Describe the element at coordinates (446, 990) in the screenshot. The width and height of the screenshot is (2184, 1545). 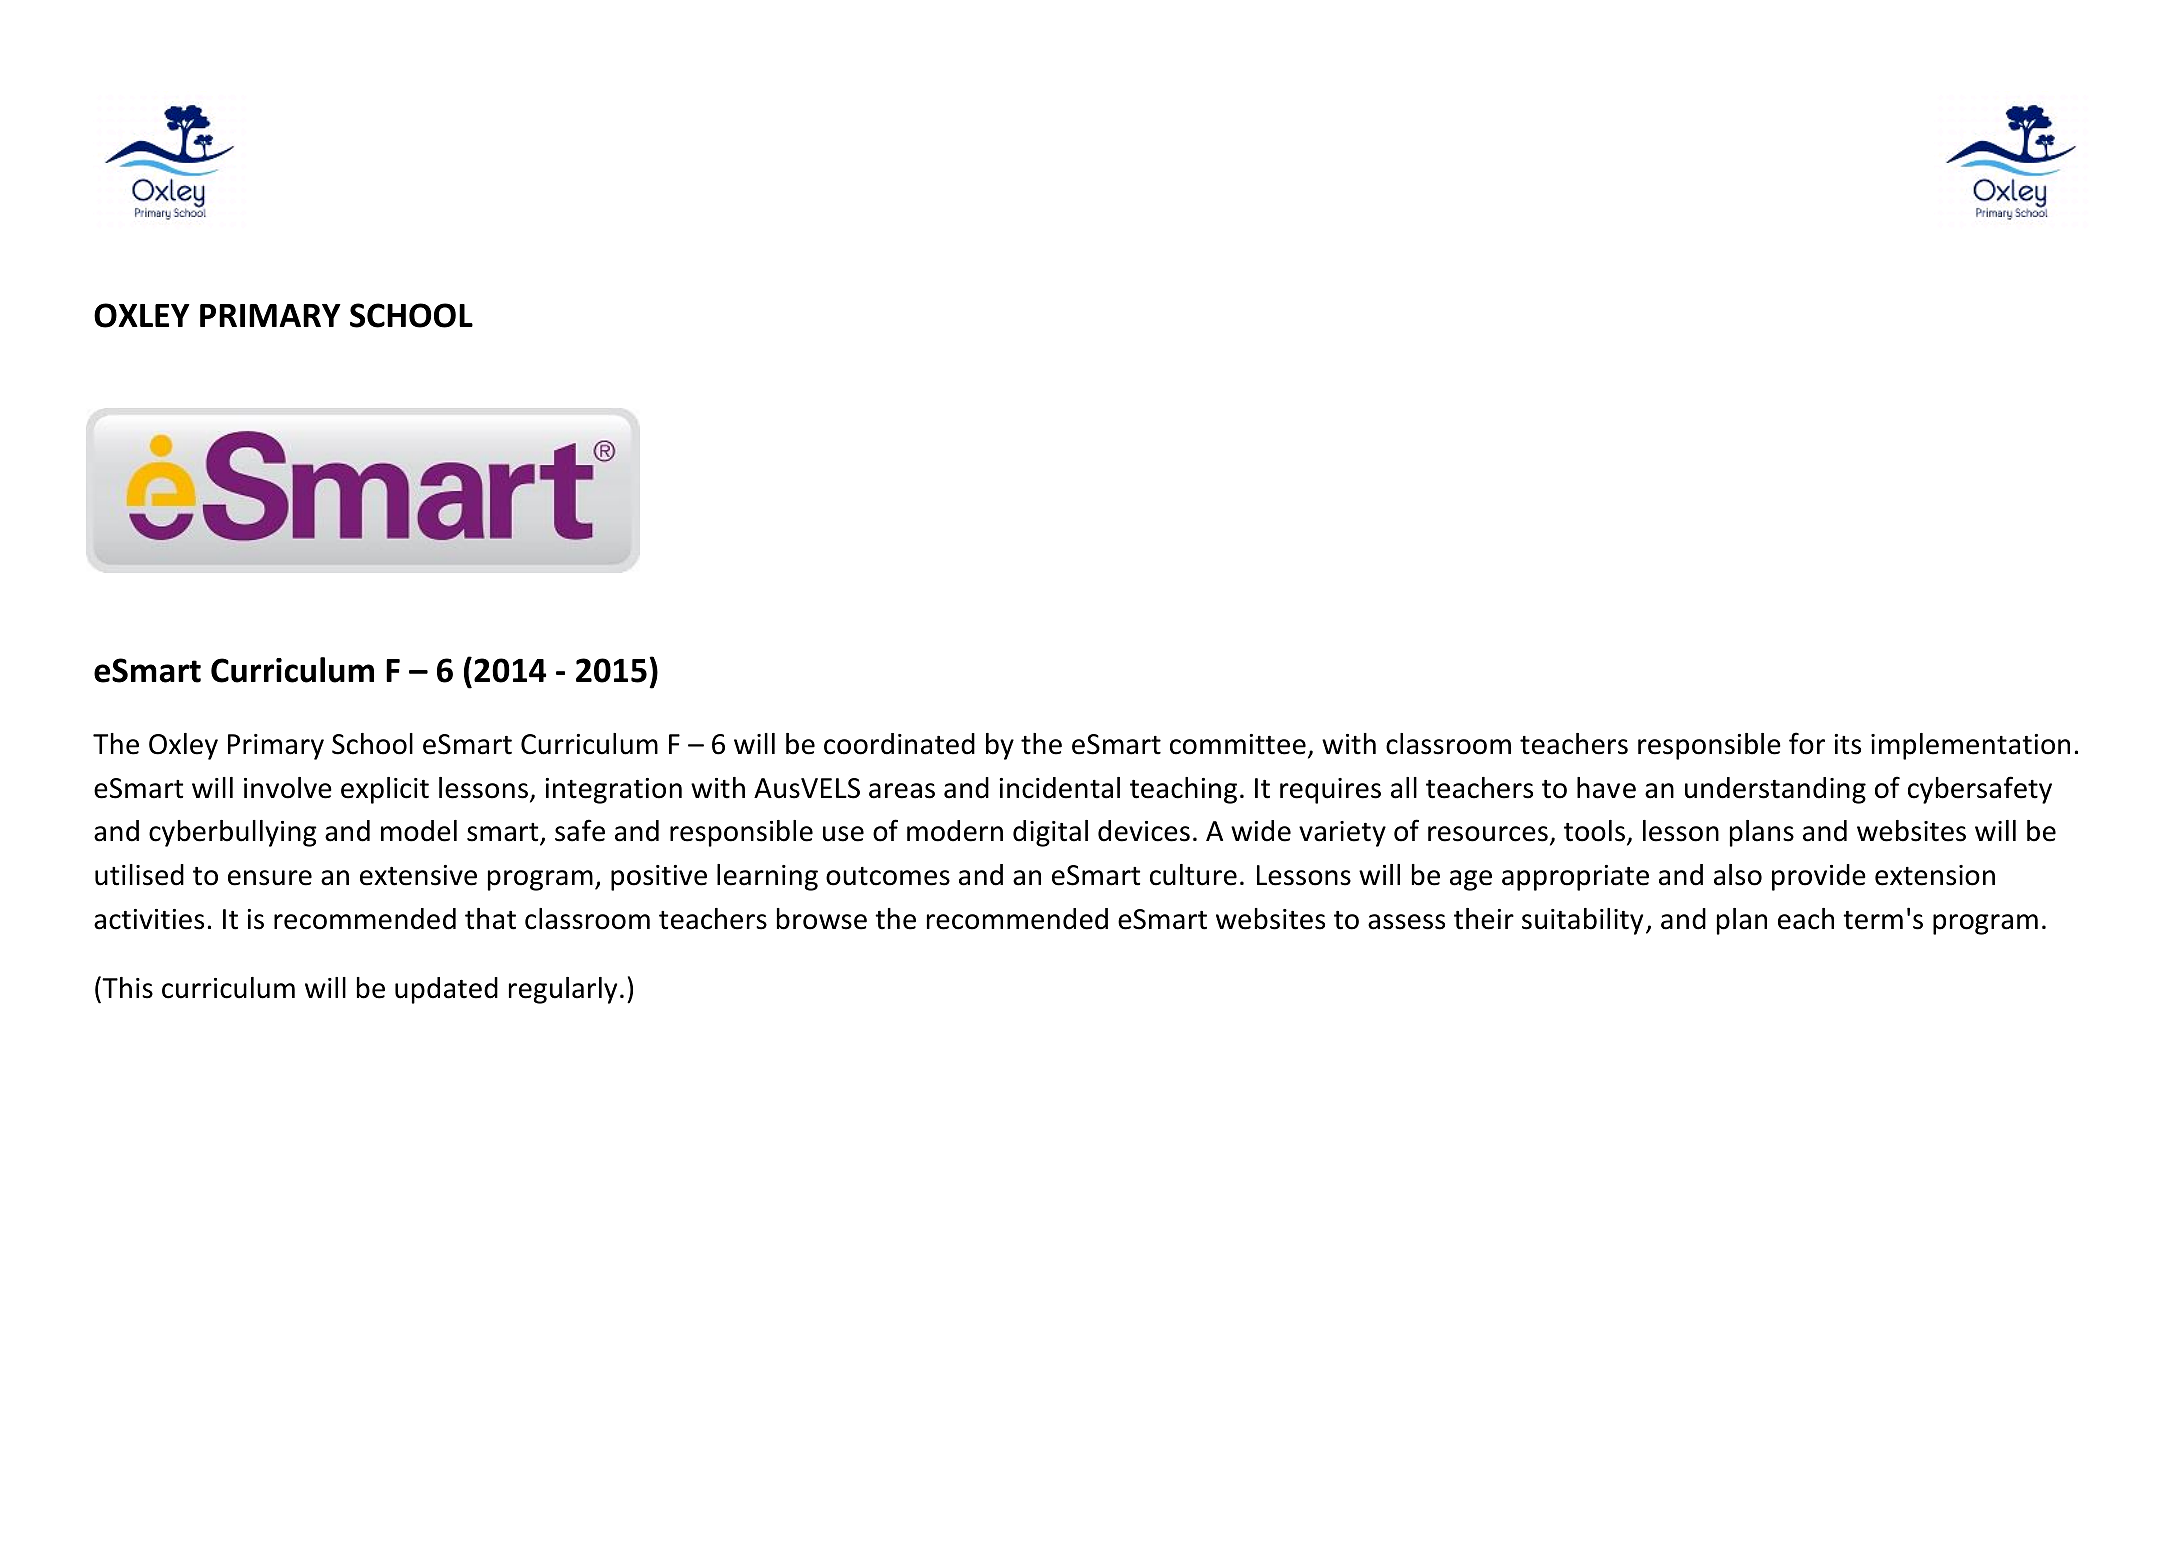
I see `updated` at that location.
